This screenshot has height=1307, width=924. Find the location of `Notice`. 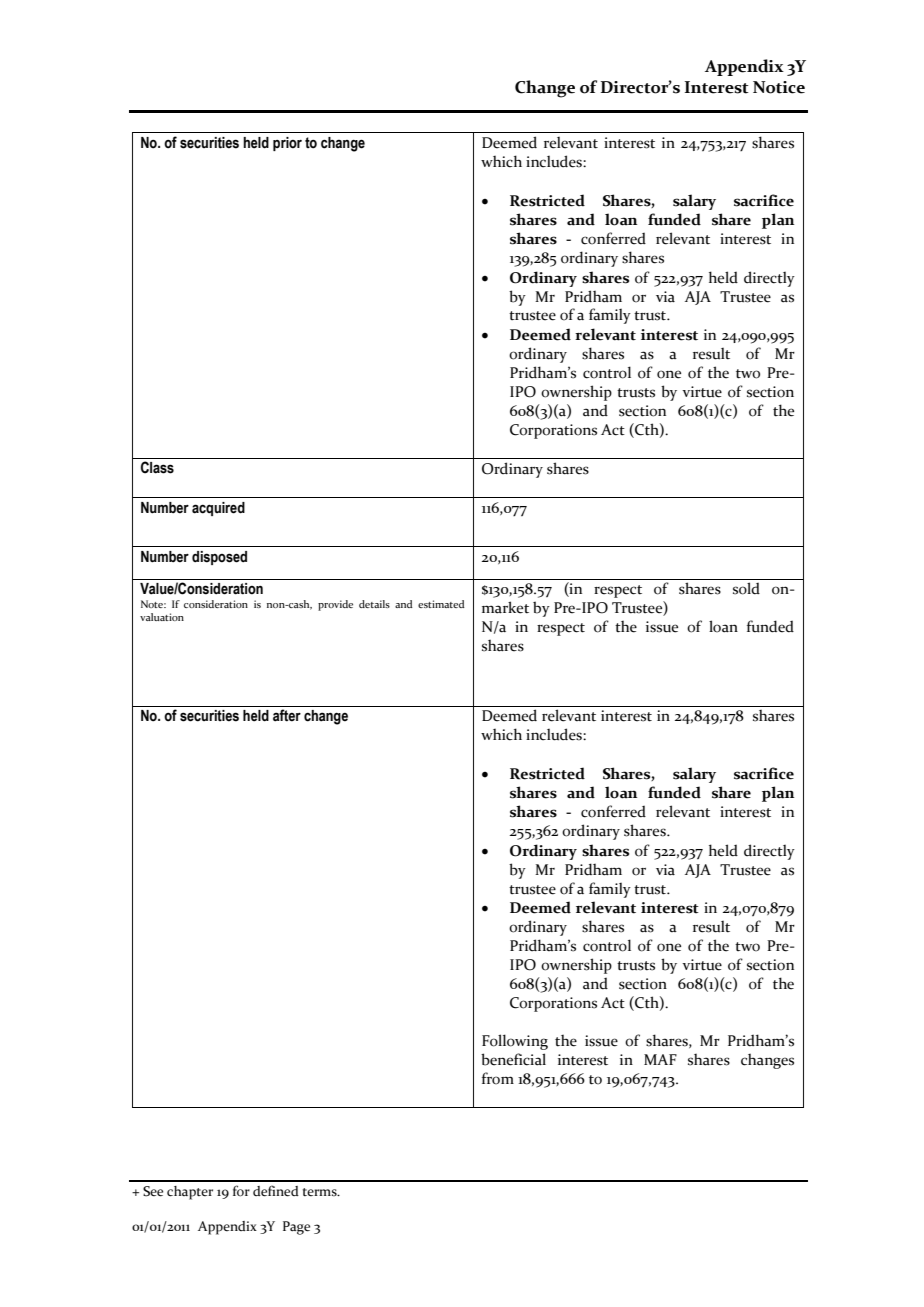

Notice is located at coordinates (779, 87).
